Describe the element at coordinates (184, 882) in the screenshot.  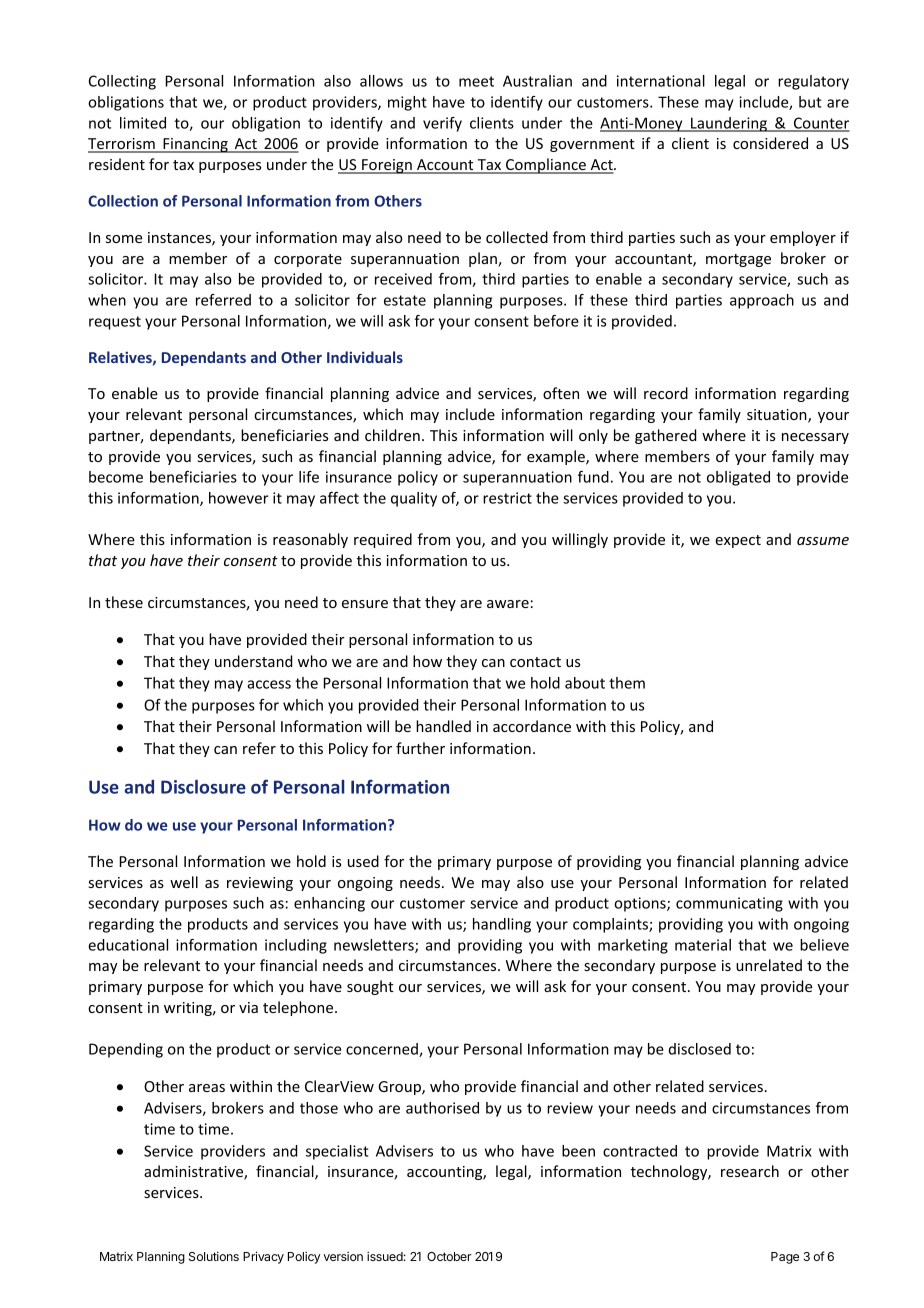
I see `well` at that location.
